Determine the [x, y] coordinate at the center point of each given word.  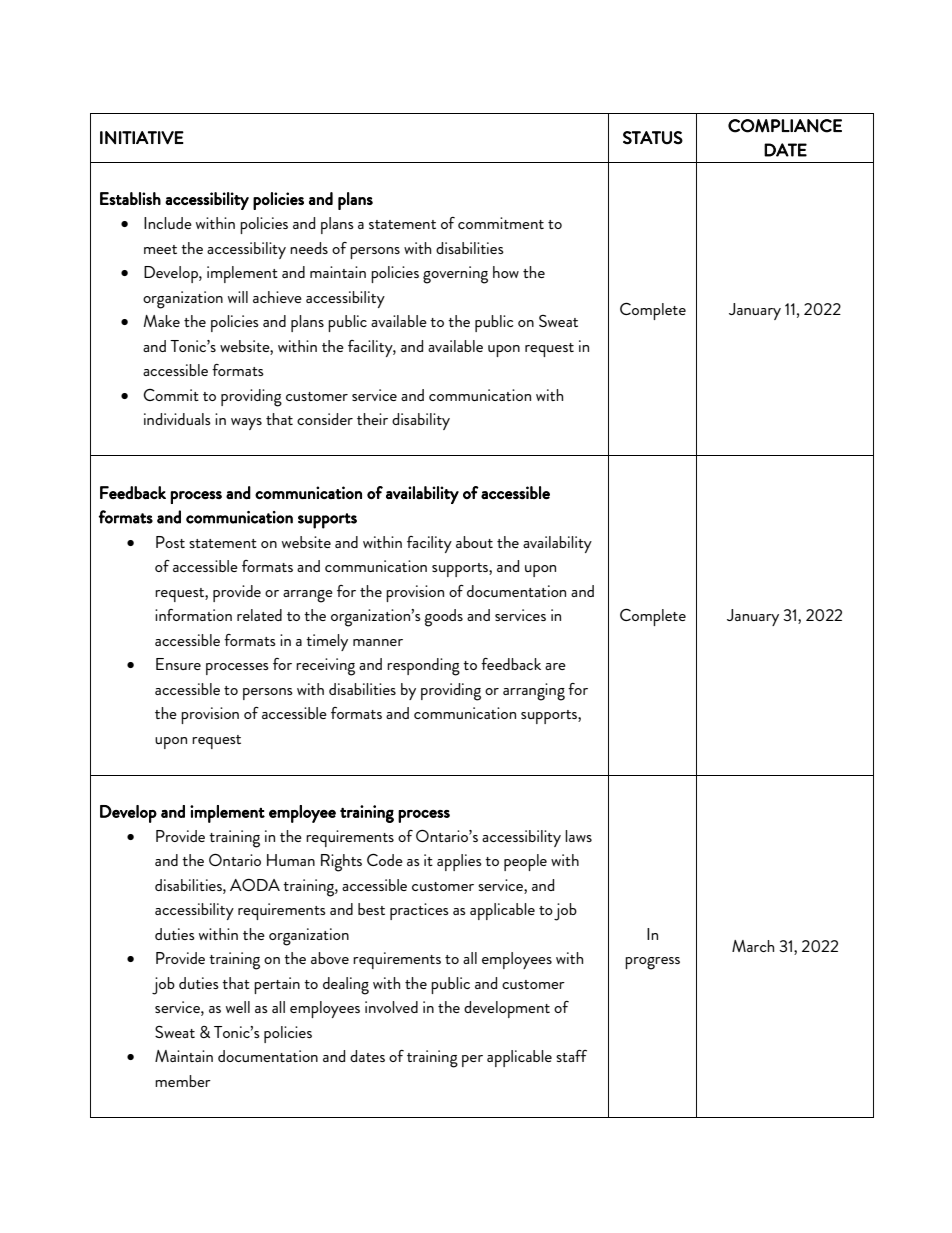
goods [443, 618]
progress [652, 963]
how [506, 272]
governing [455, 275]
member [183, 1081]
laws [578, 836]
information [193, 615]
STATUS [653, 138]
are [555, 666]
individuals [177, 419]
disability [421, 421]
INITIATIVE [142, 138]
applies [459, 862]
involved [391, 1007]
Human [291, 860]
